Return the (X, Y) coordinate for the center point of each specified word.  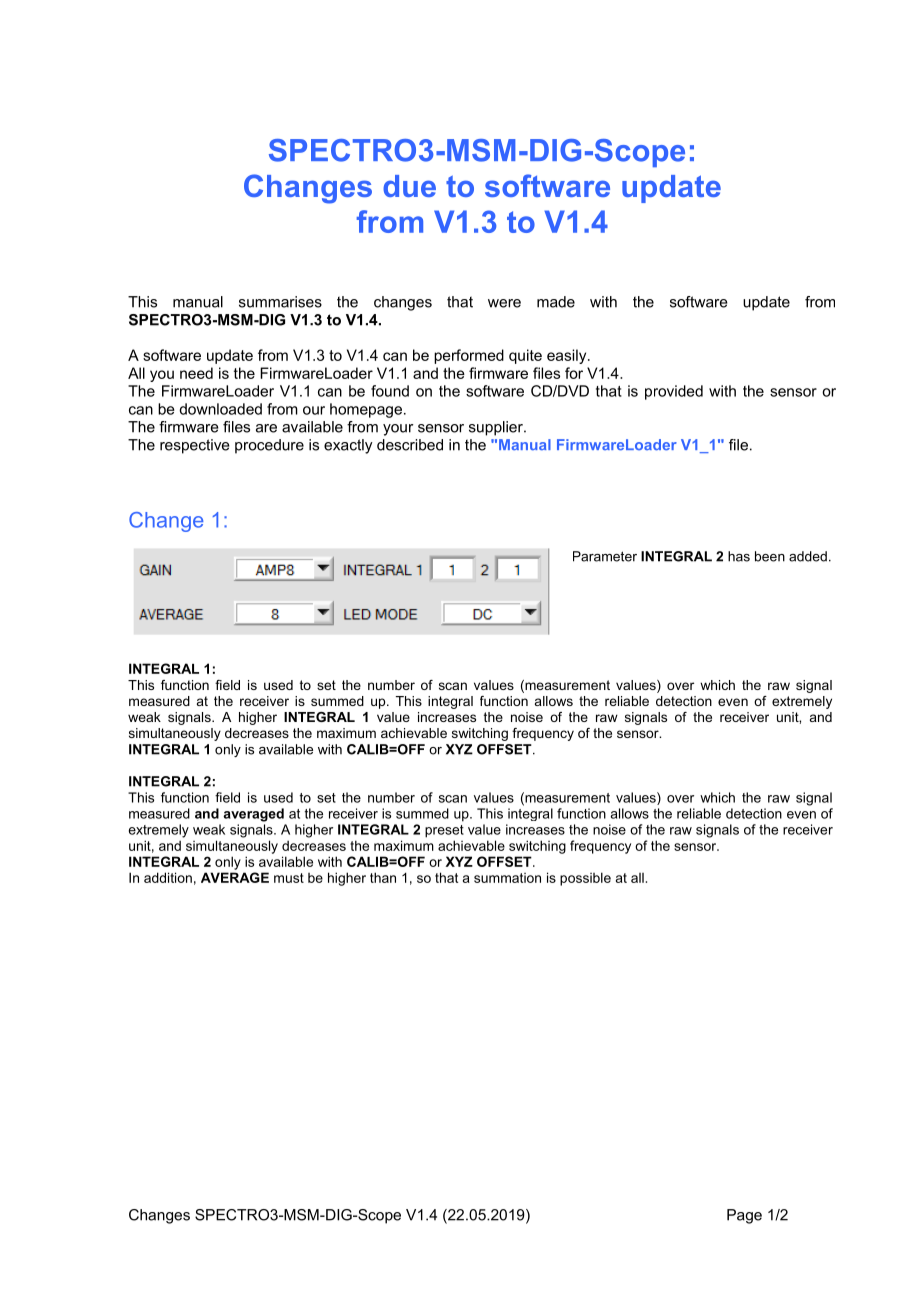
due (409, 186)
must (289, 878)
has (739, 556)
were (504, 303)
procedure (269, 446)
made (556, 302)
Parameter (605, 556)
